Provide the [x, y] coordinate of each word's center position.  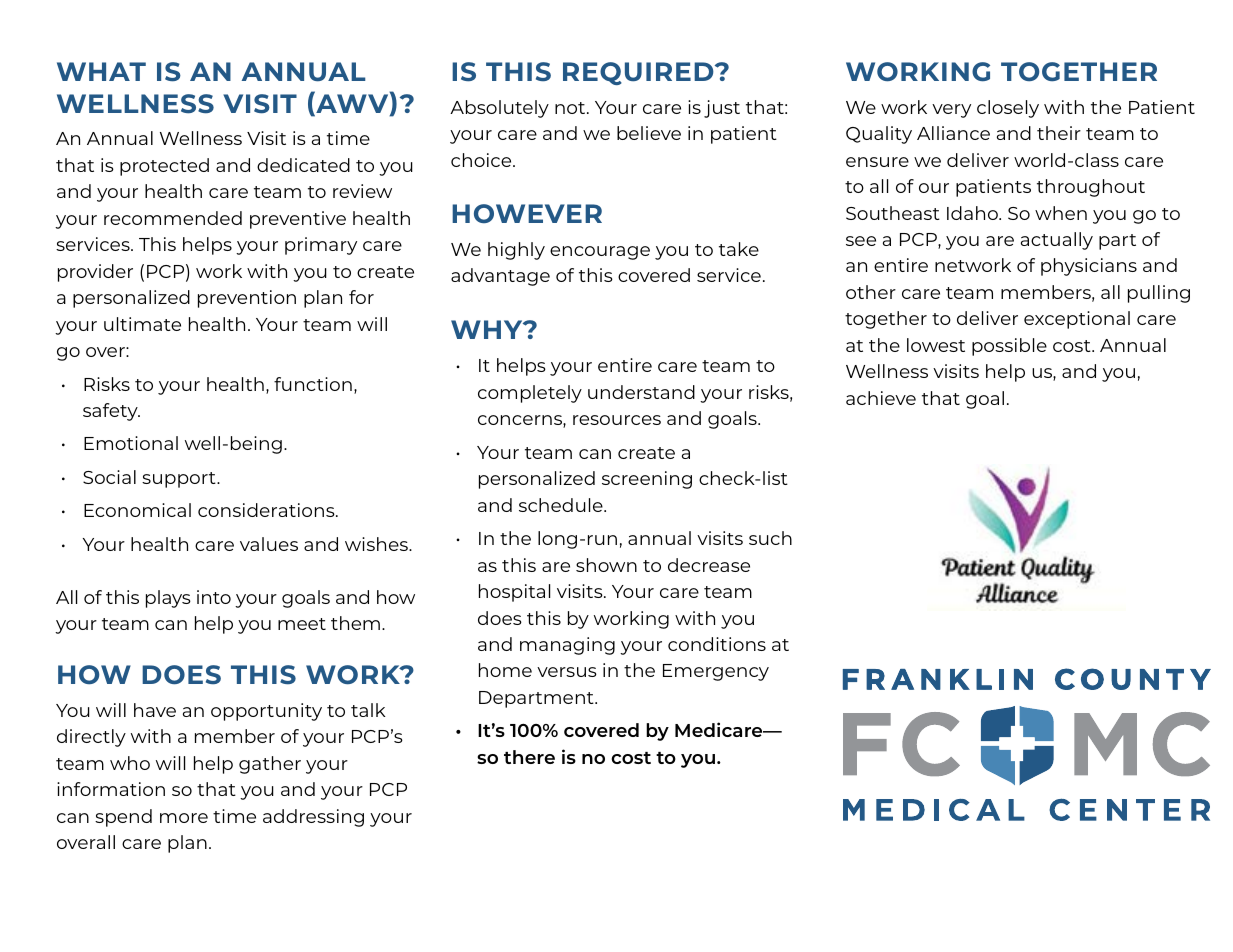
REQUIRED [639, 73]
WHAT [101, 71]
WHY [488, 329]
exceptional [1077, 320]
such [770, 538]
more [184, 818]
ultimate [142, 324]
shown [606, 565]
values [269, 544]
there [529, 757]
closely [1008, 109]
